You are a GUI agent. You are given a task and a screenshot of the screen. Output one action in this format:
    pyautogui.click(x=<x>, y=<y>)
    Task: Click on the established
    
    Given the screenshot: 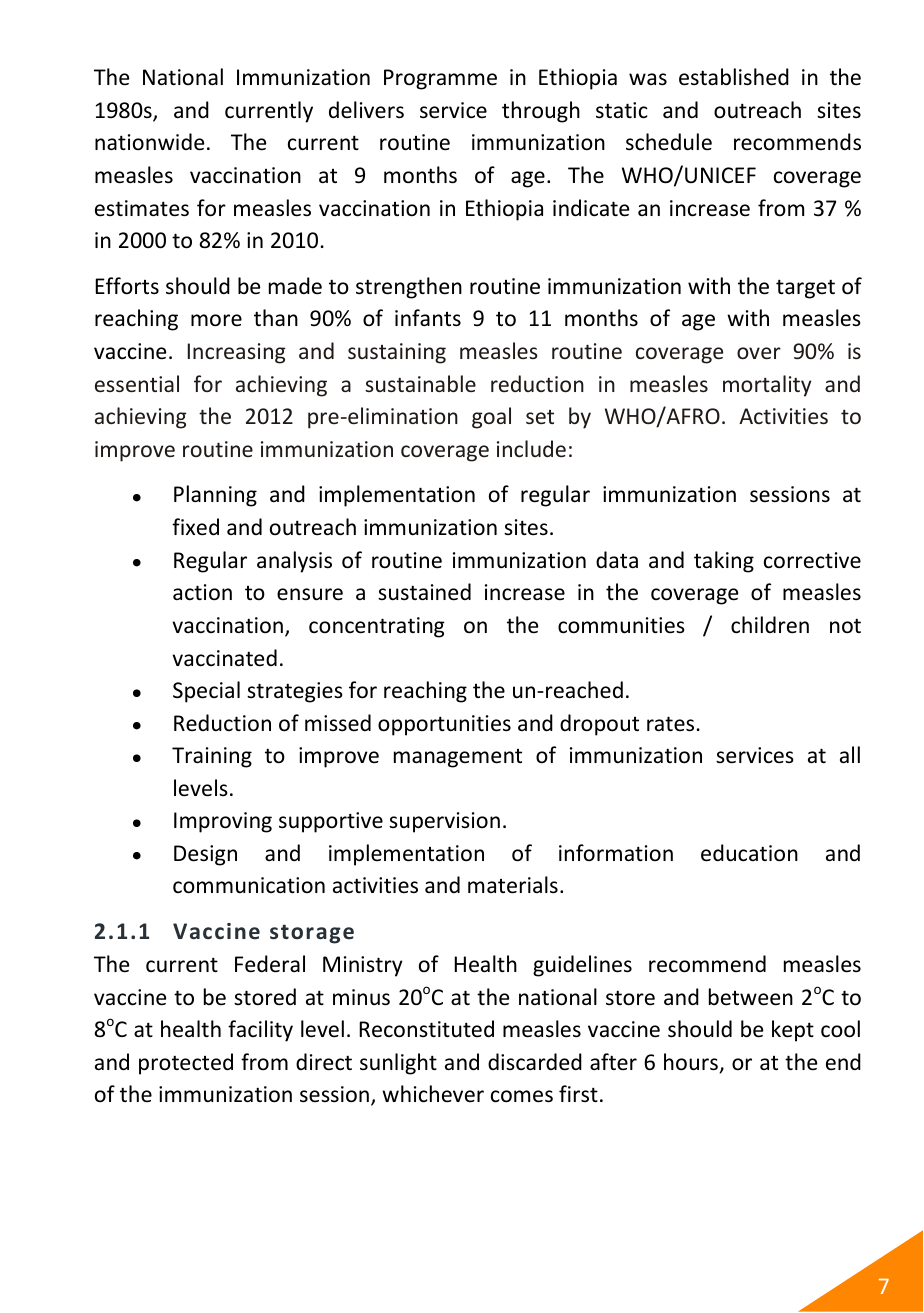 What is the action you would take?
    pyautogui.click(x=734, y=77)
